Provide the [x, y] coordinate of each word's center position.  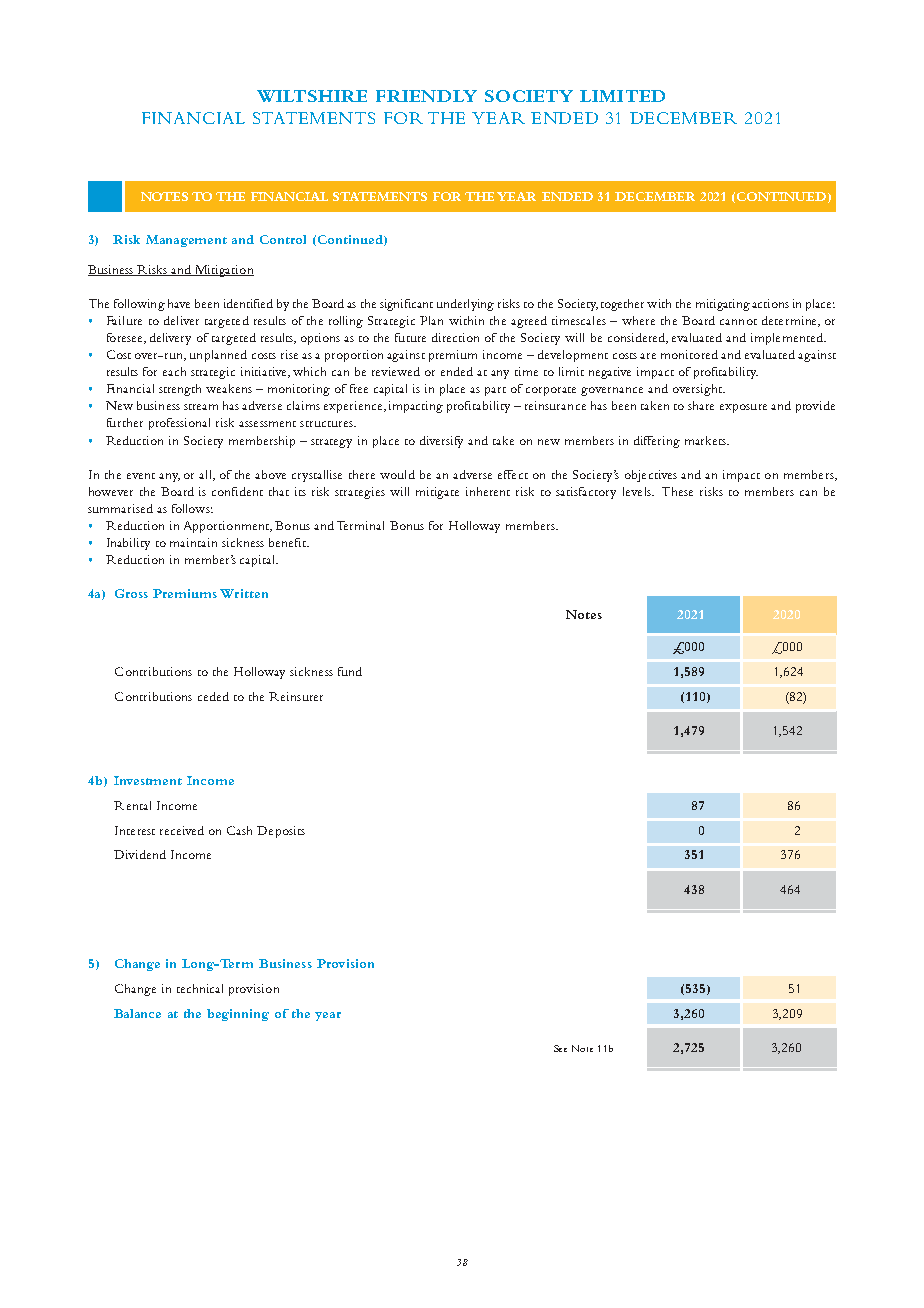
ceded [213, 696]
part [495, 391]
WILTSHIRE [312, 96]
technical [200, 988]
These [677, 491]
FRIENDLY [426, 96]
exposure [743, 408]
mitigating [723, 305]
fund [350, 671]
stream [201, 407]
